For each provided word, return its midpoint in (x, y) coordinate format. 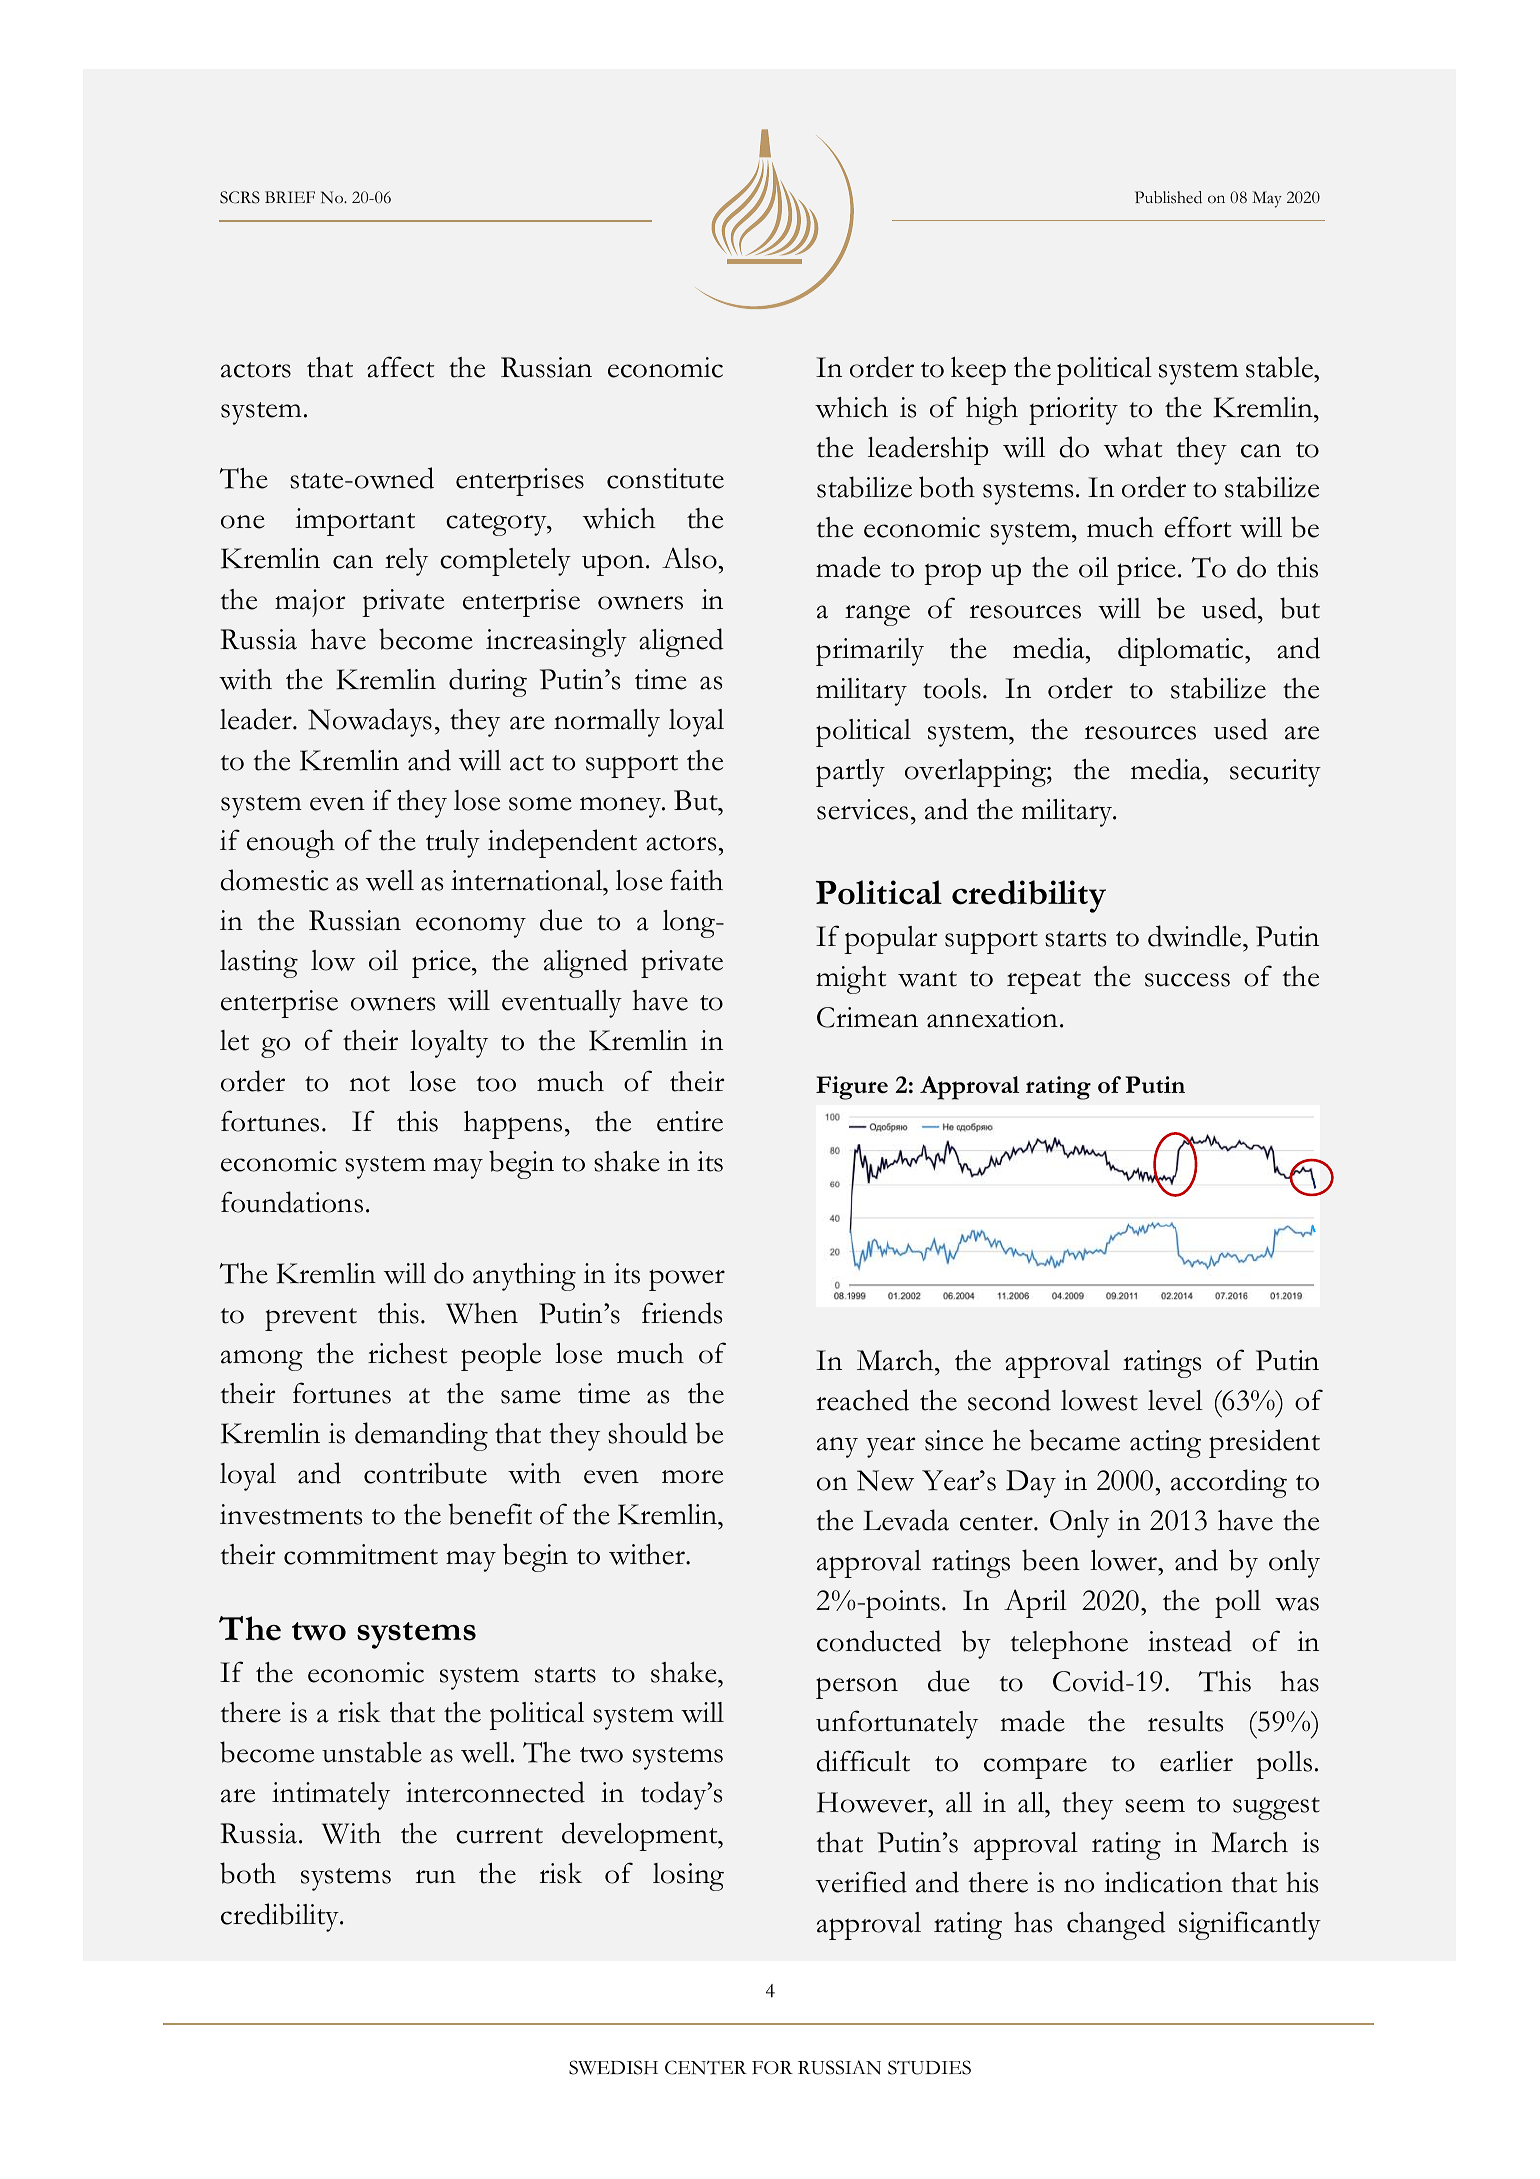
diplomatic (1182, 651)
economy (471, 927)
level (1175, 1400)
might (851, 980)
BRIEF (290, 197)
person (857, 1688)
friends (682, 1313)
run (436, 1877)
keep (978, 370)
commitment (361, 1554)
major (310, 603)
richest (407, 1353)
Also (690, 558)
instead (1190, 1641)
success (1187, 980)
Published (1168, 197)
